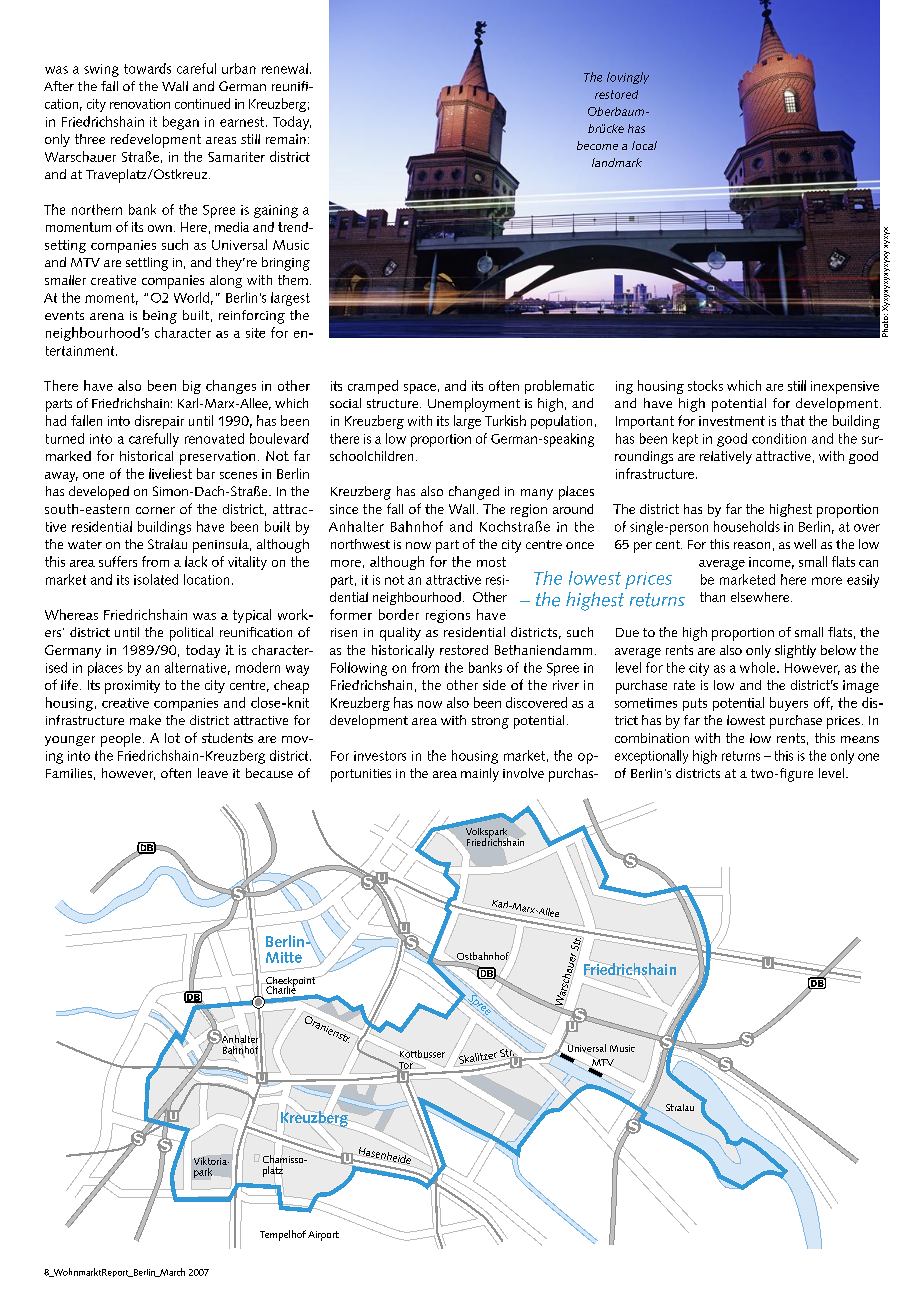 The height and width of the image is (1308, 924). What do you see at coordinates (400, 634) in the image?
I see `quality` at bounding box center [400, 634].
